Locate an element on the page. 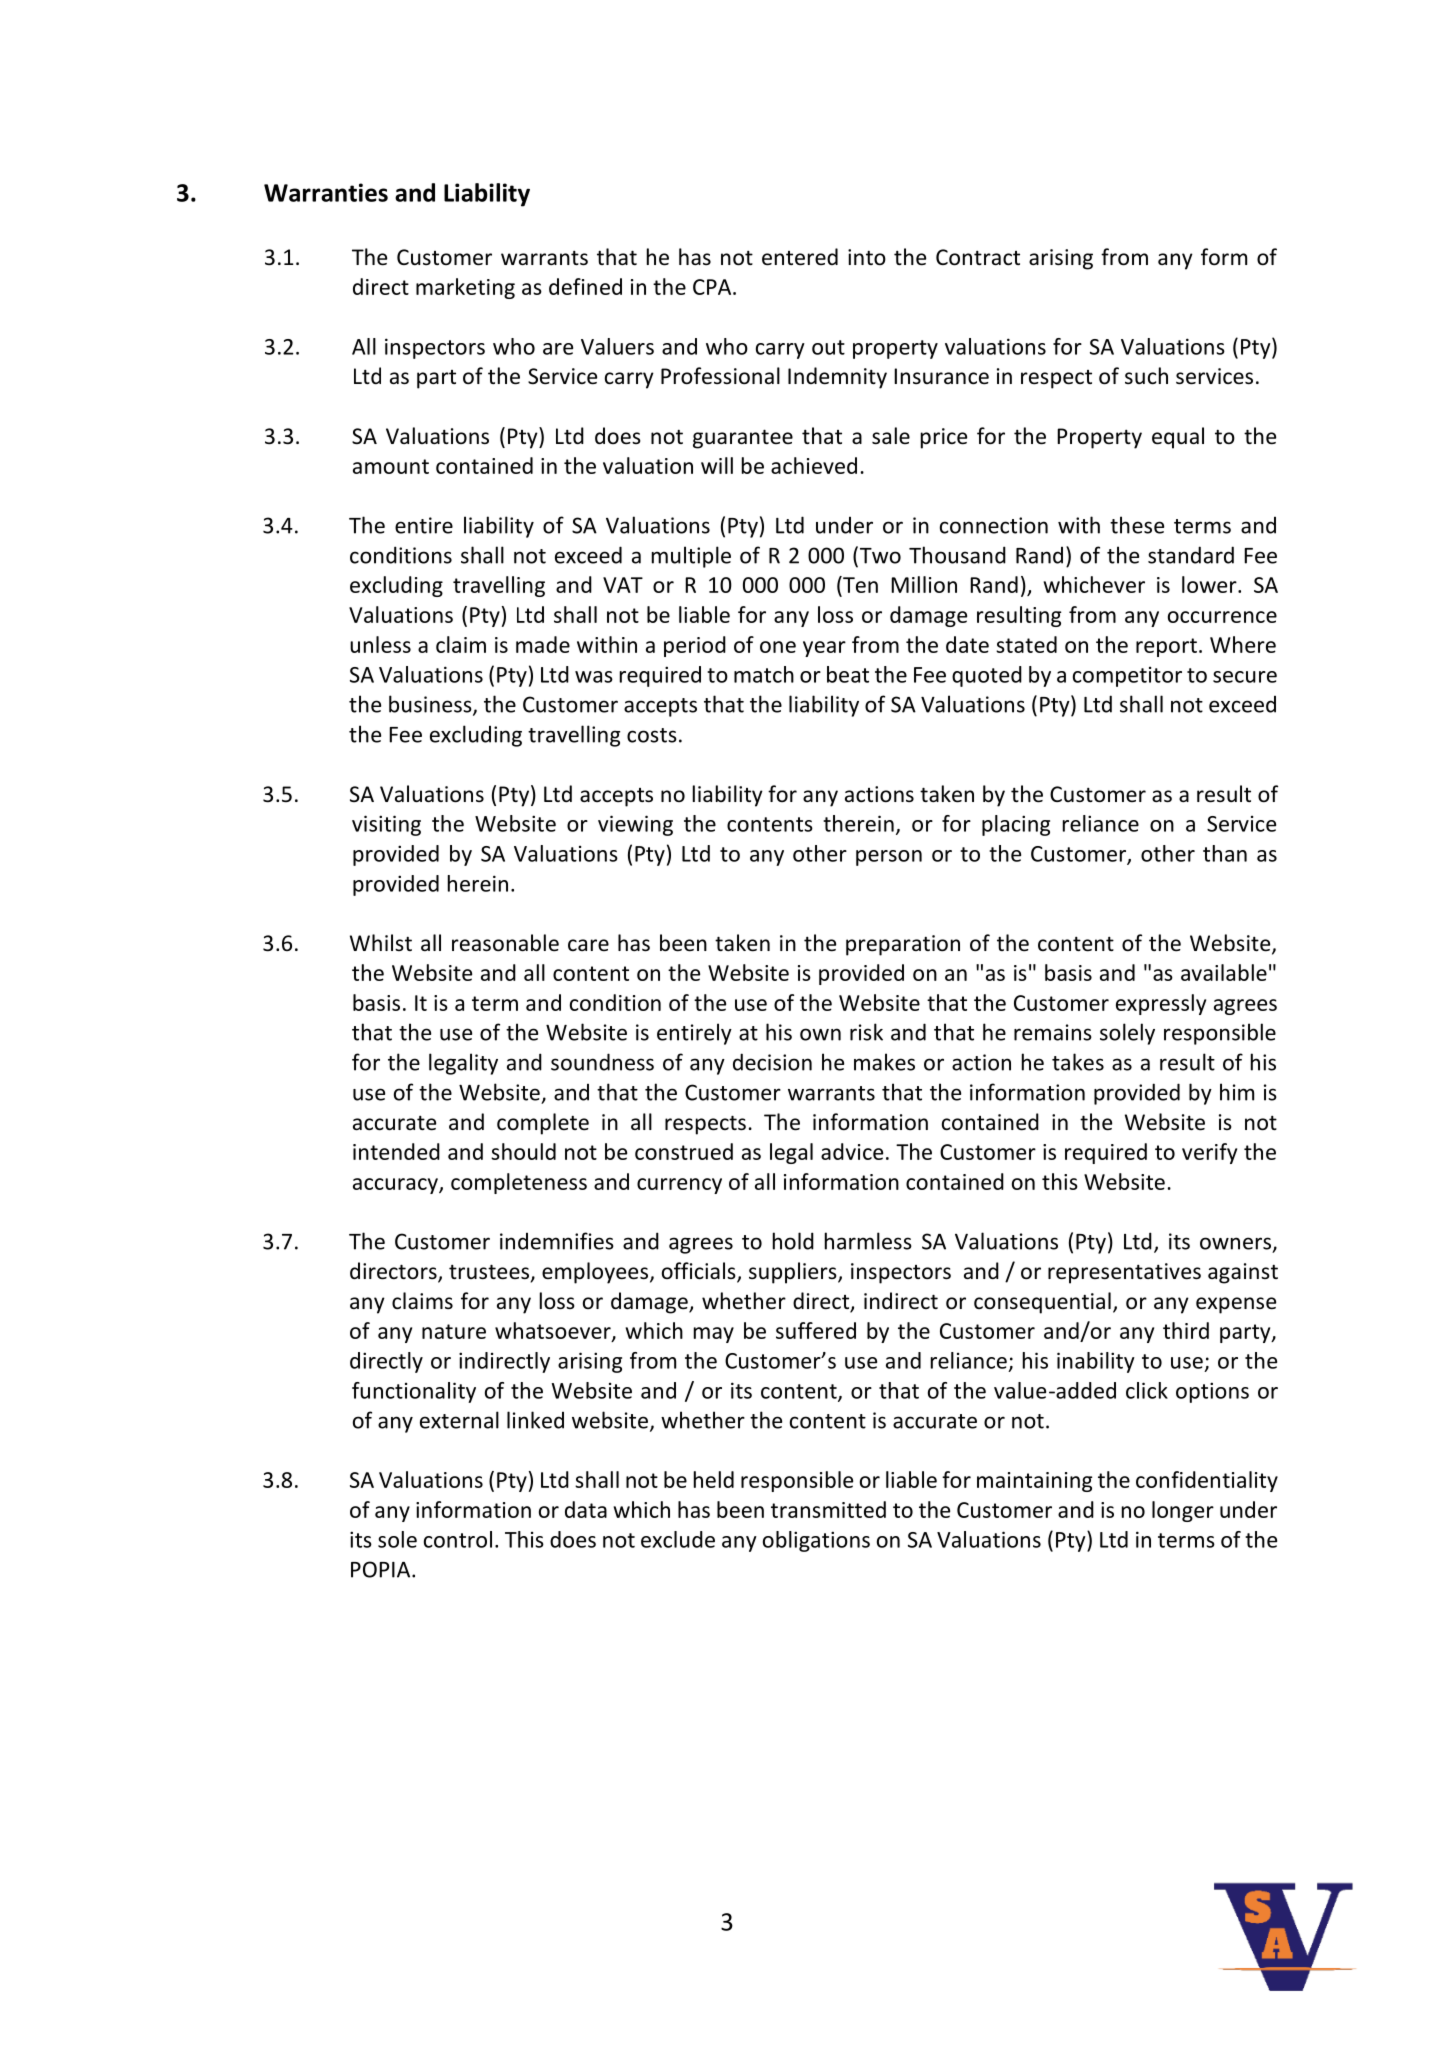 This document has width=1454, height=2057. Contract is located at coordinates (978, 257).
